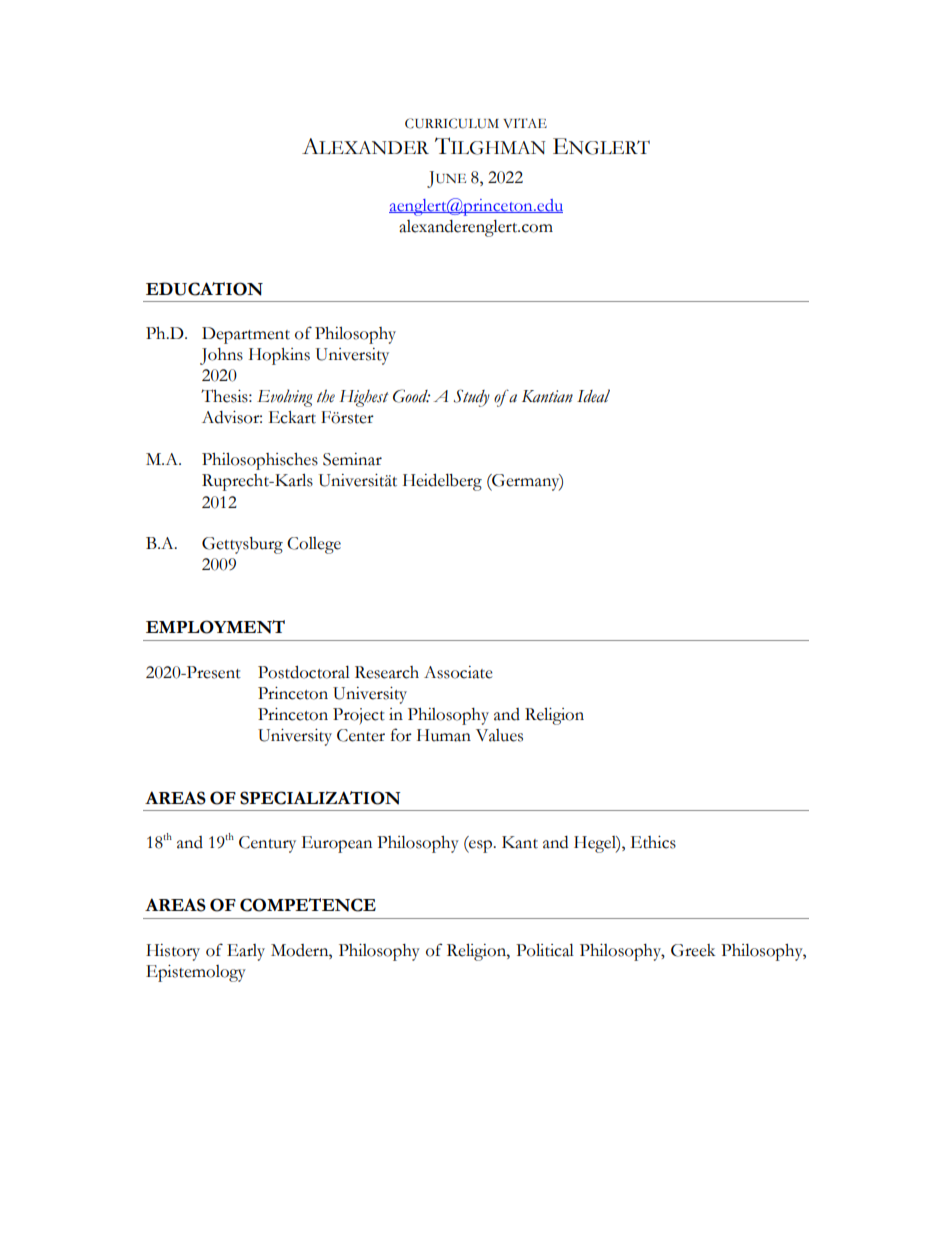 The height and width of the image is (1233, 952). Describe the element at coordinates (472, 398) in the image. I see `Study` at that location.
